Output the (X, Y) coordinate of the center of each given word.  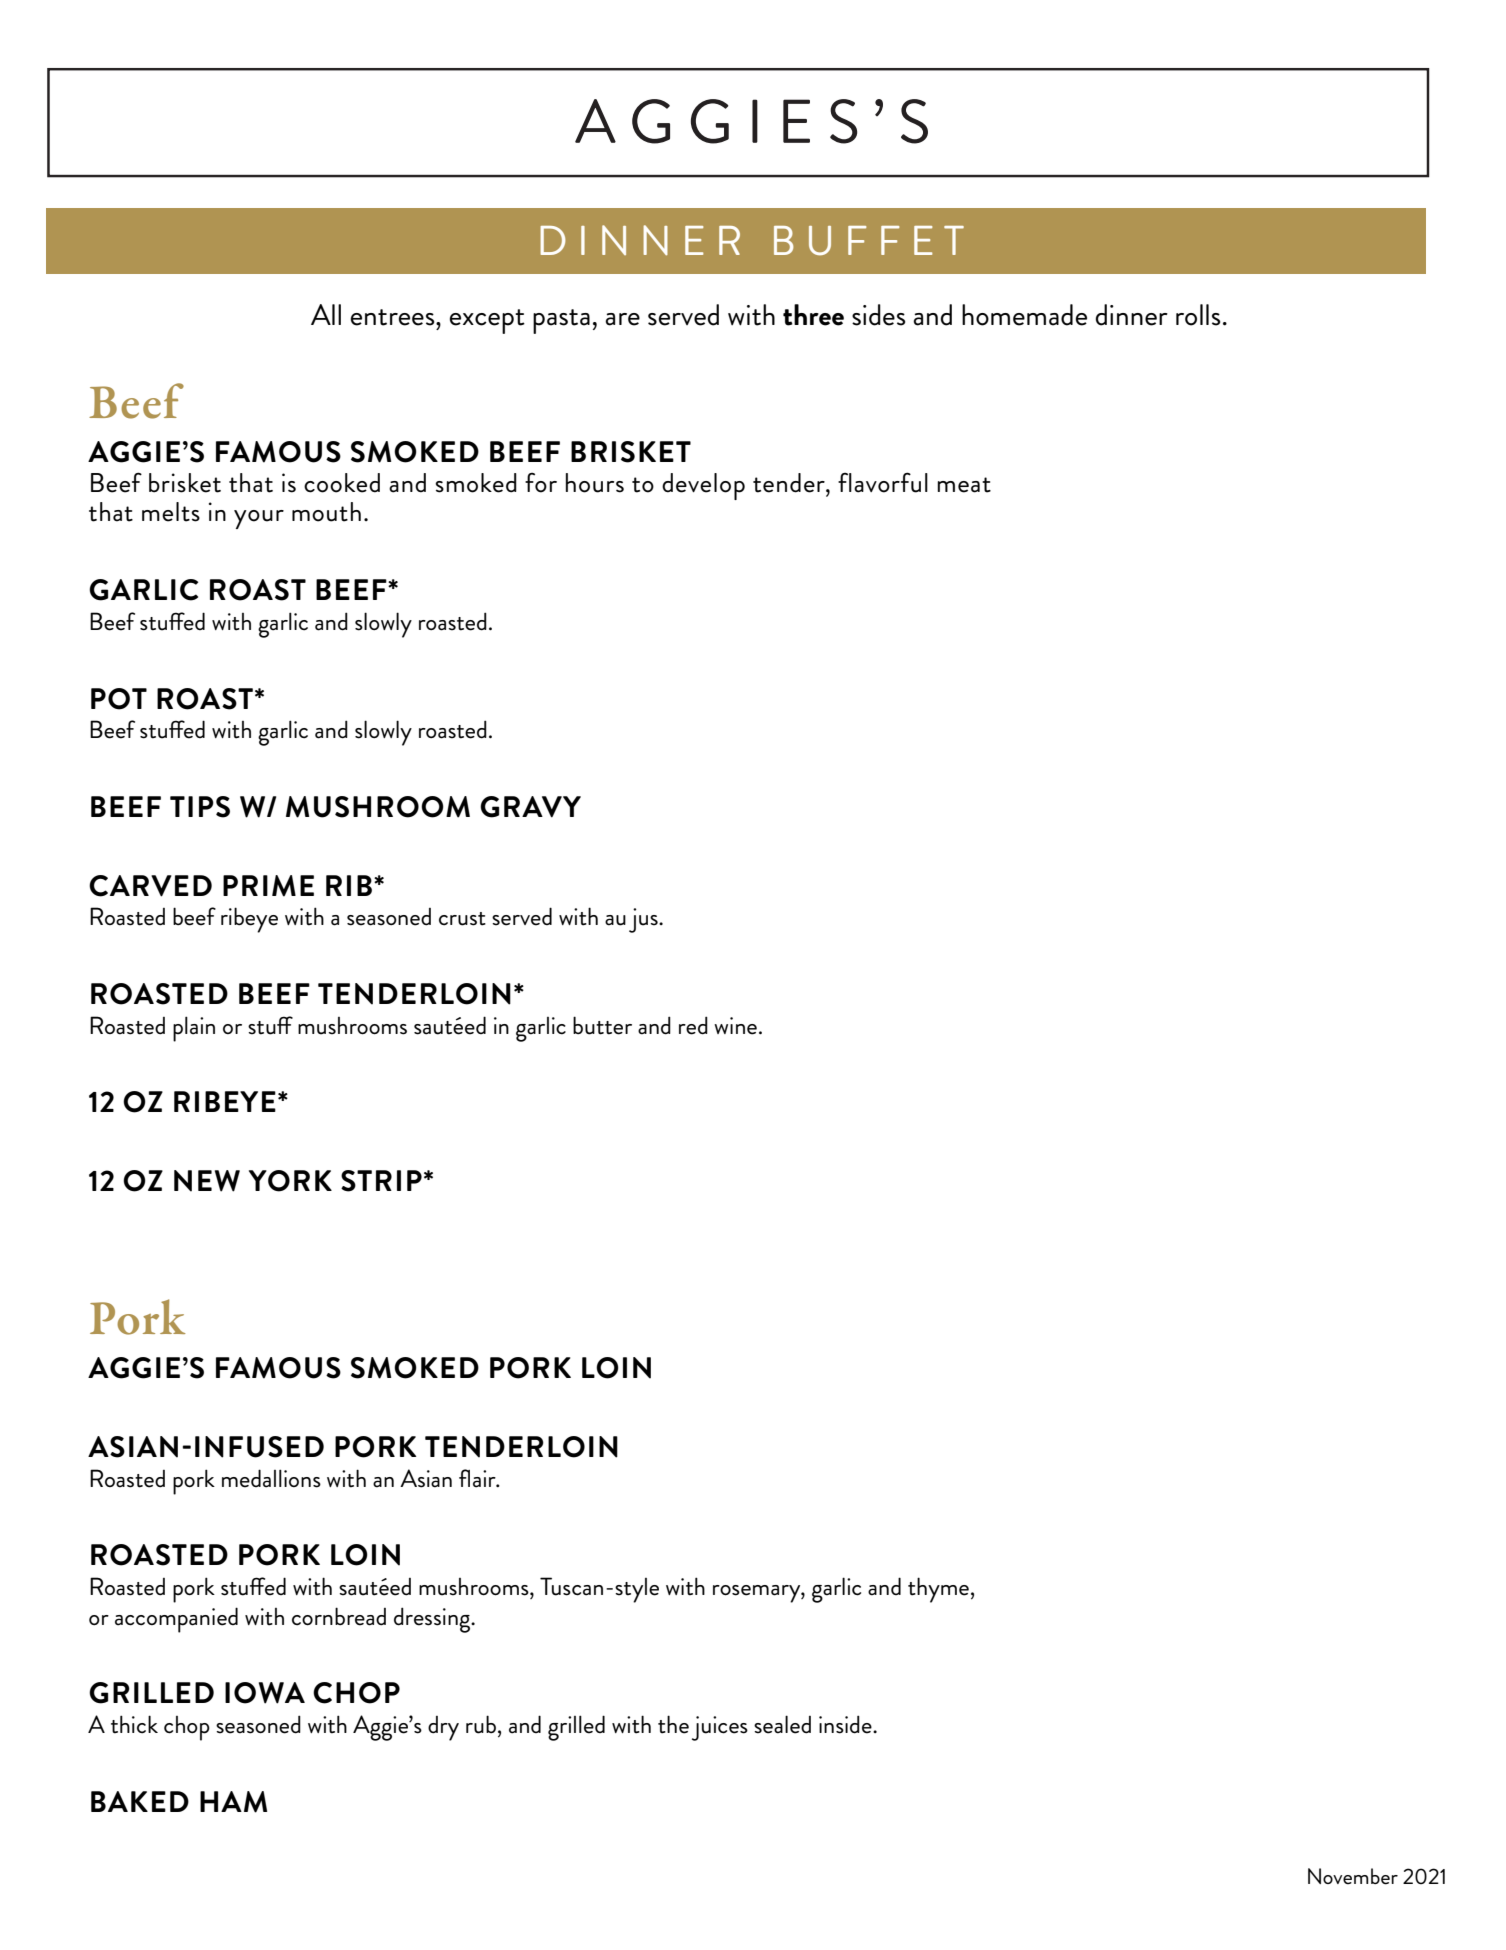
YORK (290, 1181)
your (259, 519)
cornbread (339, 1616)
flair (478, 1478)
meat (964, 485)
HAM (233, 1802)
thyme (938, 1590)
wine (735, 1026)
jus (644, 920)
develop (703, 486)
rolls (1198, 315)
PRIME (268, 886)
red (693, 1025)
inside (846, 1724)
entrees (394, 317)
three (813, 315)
